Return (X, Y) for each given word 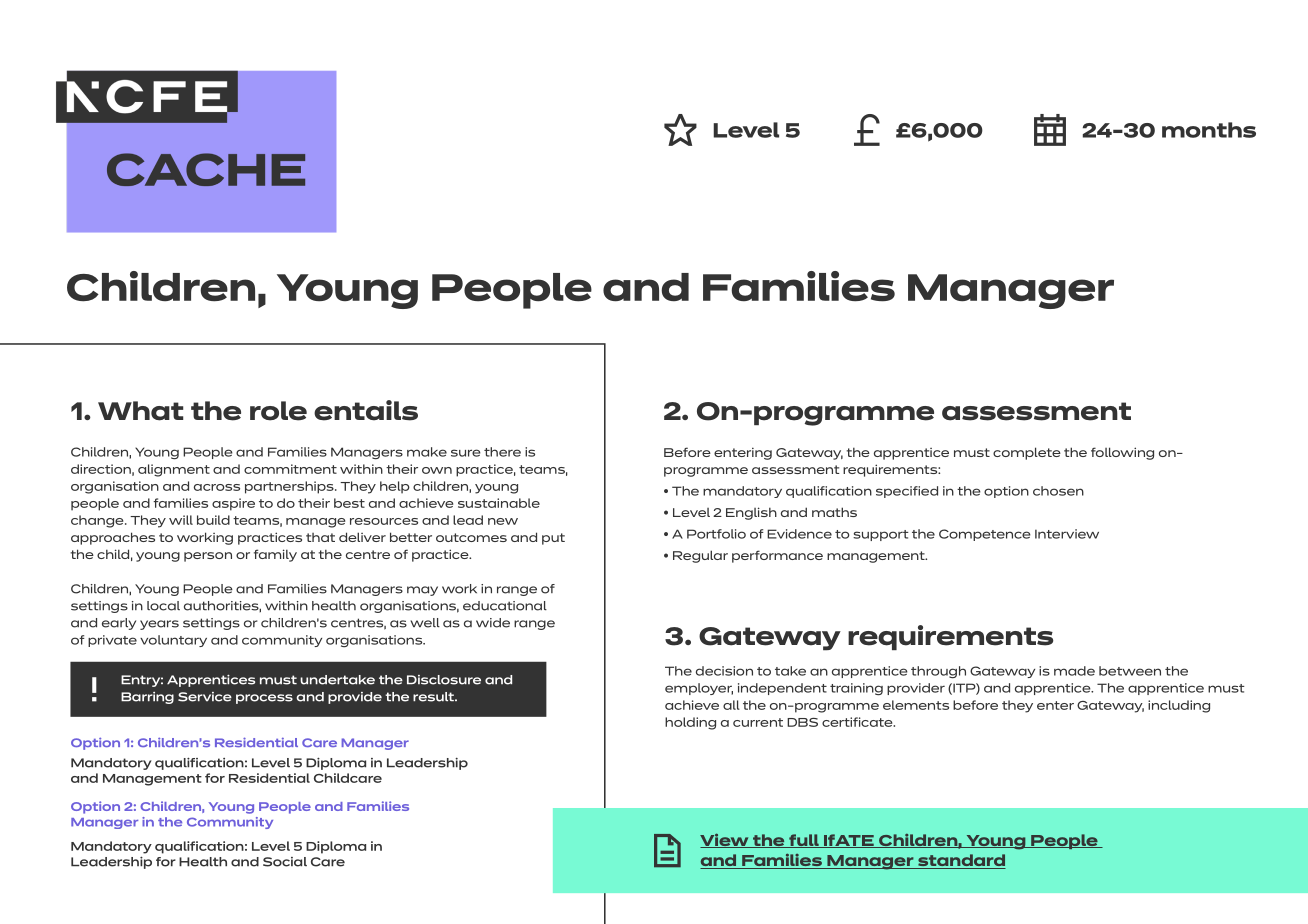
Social (285, 862)
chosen (1058, 491)
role (278, 411)
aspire (233, 504)
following (1122, 453)
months (1209, 130)
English (751, 513)
